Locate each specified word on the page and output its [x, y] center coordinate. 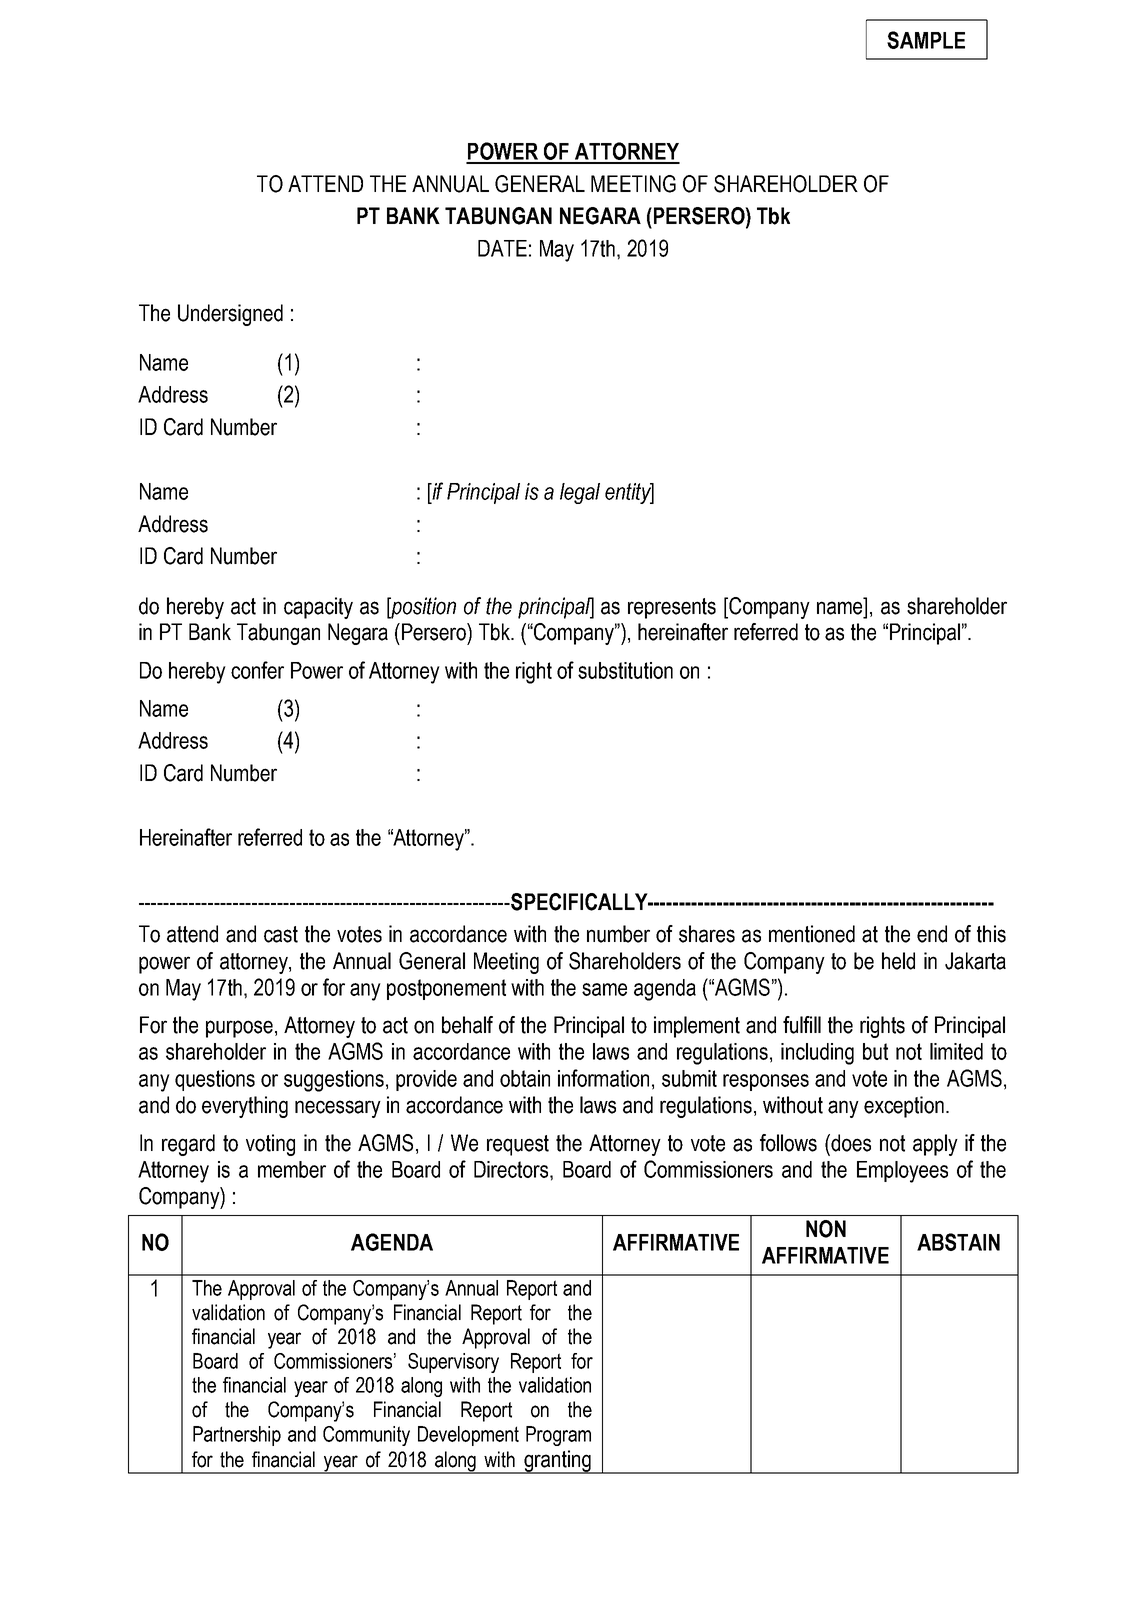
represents [672, 608]
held [898, 961]
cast [281, 934]
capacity [318, 608]
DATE [502, 248]
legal [580, 493]
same [604, 989]
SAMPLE [926, 40]
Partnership [237, 1436]
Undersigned [230, 315]
